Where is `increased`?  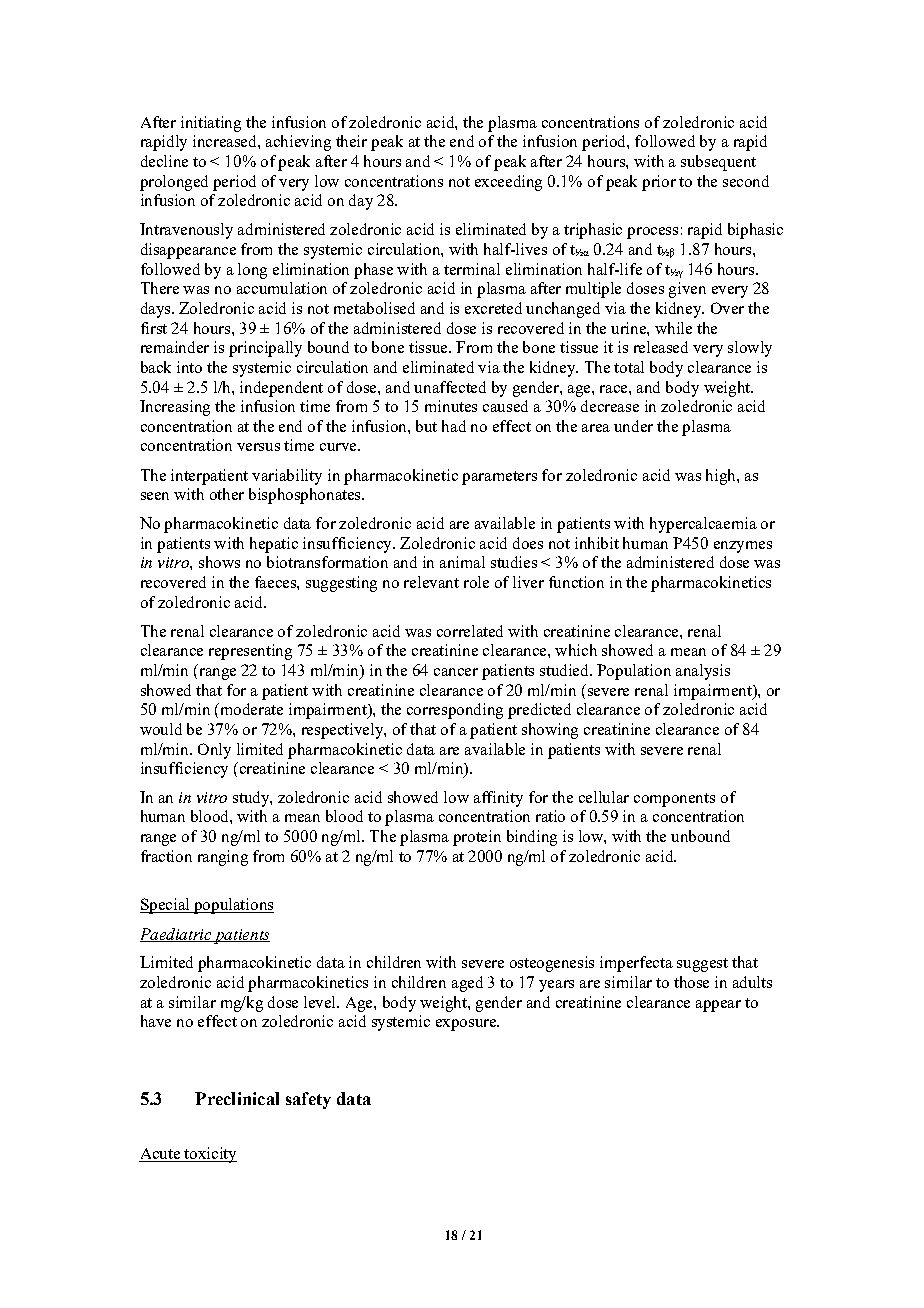
increased is located at coordinates (226, 141).
